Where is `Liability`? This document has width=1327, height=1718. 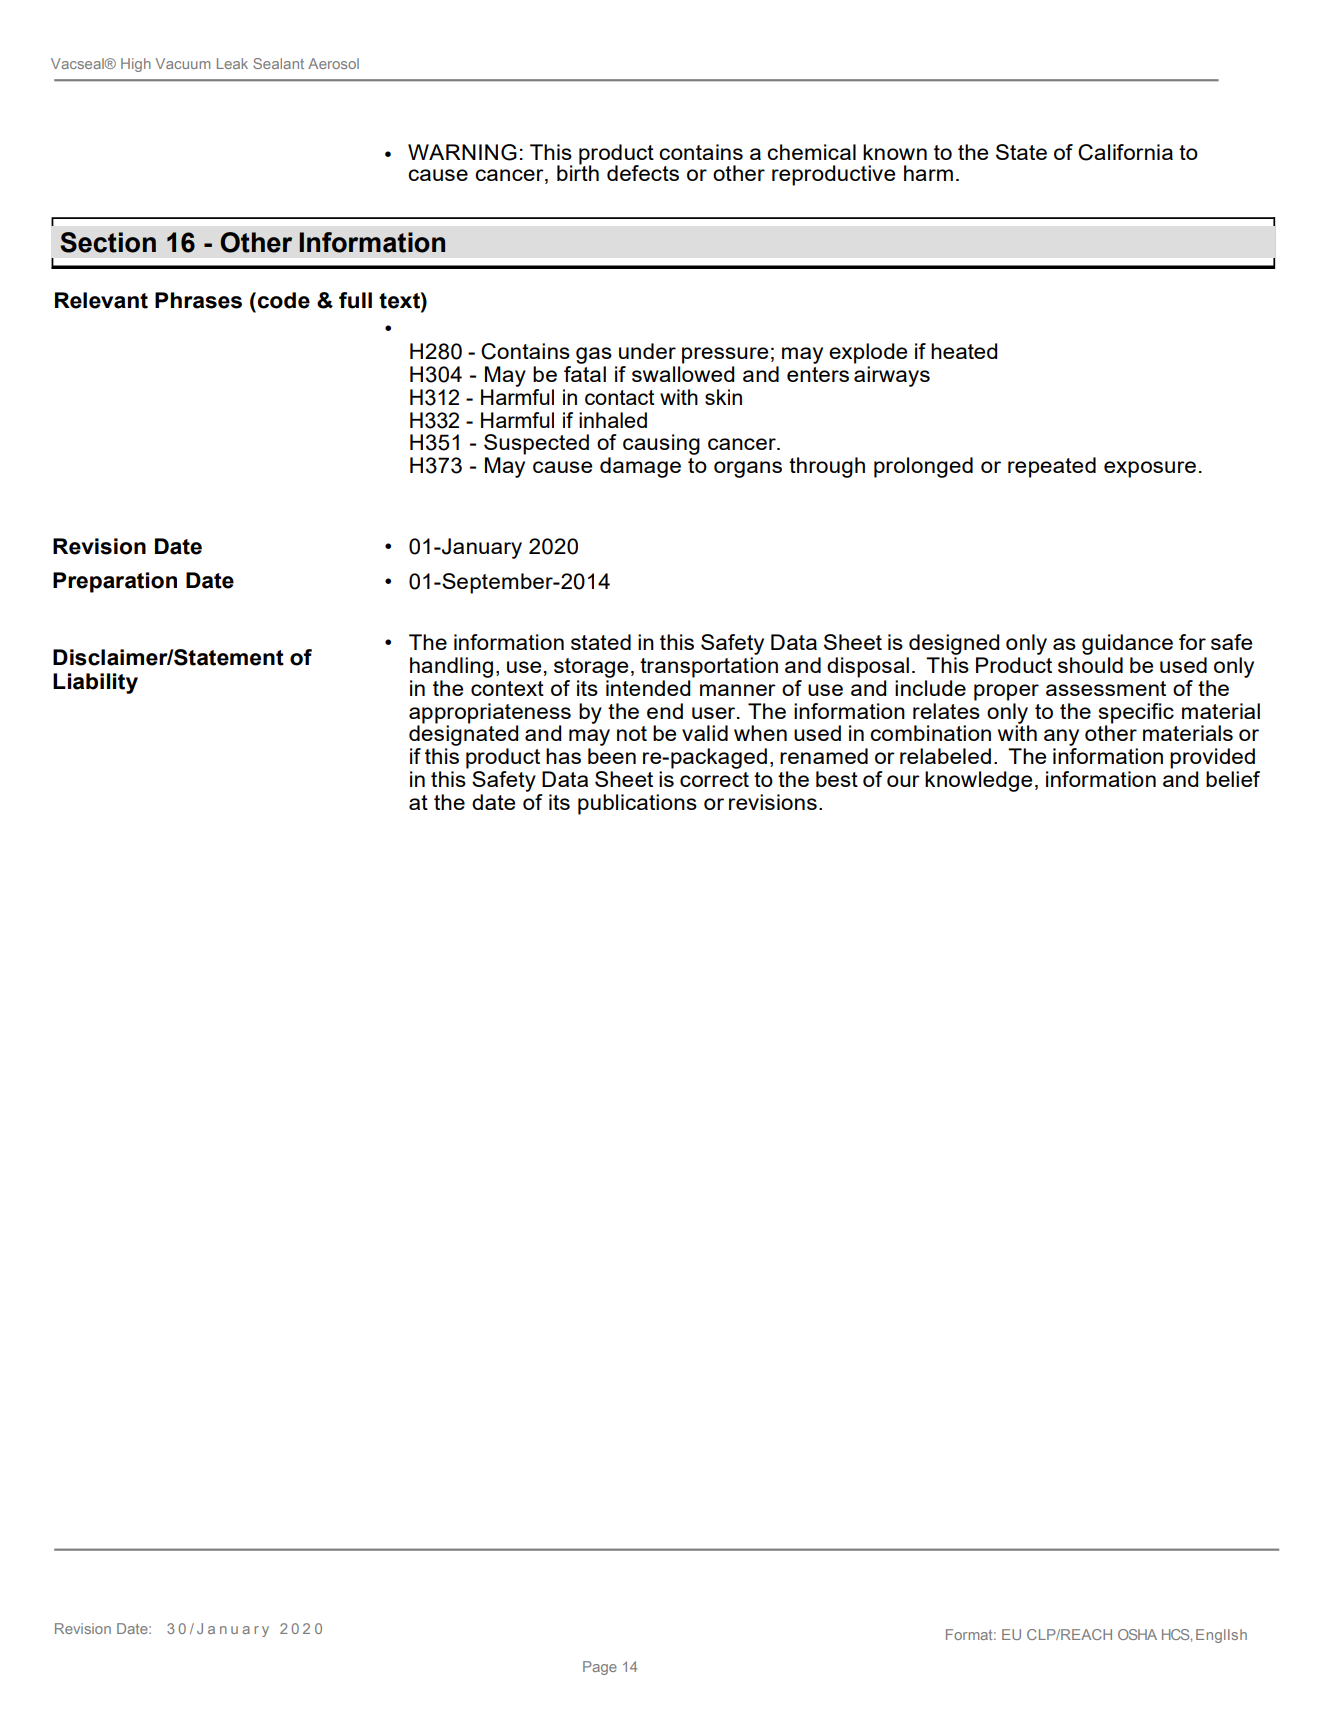
Liability is located at coordinates (95, 683).
